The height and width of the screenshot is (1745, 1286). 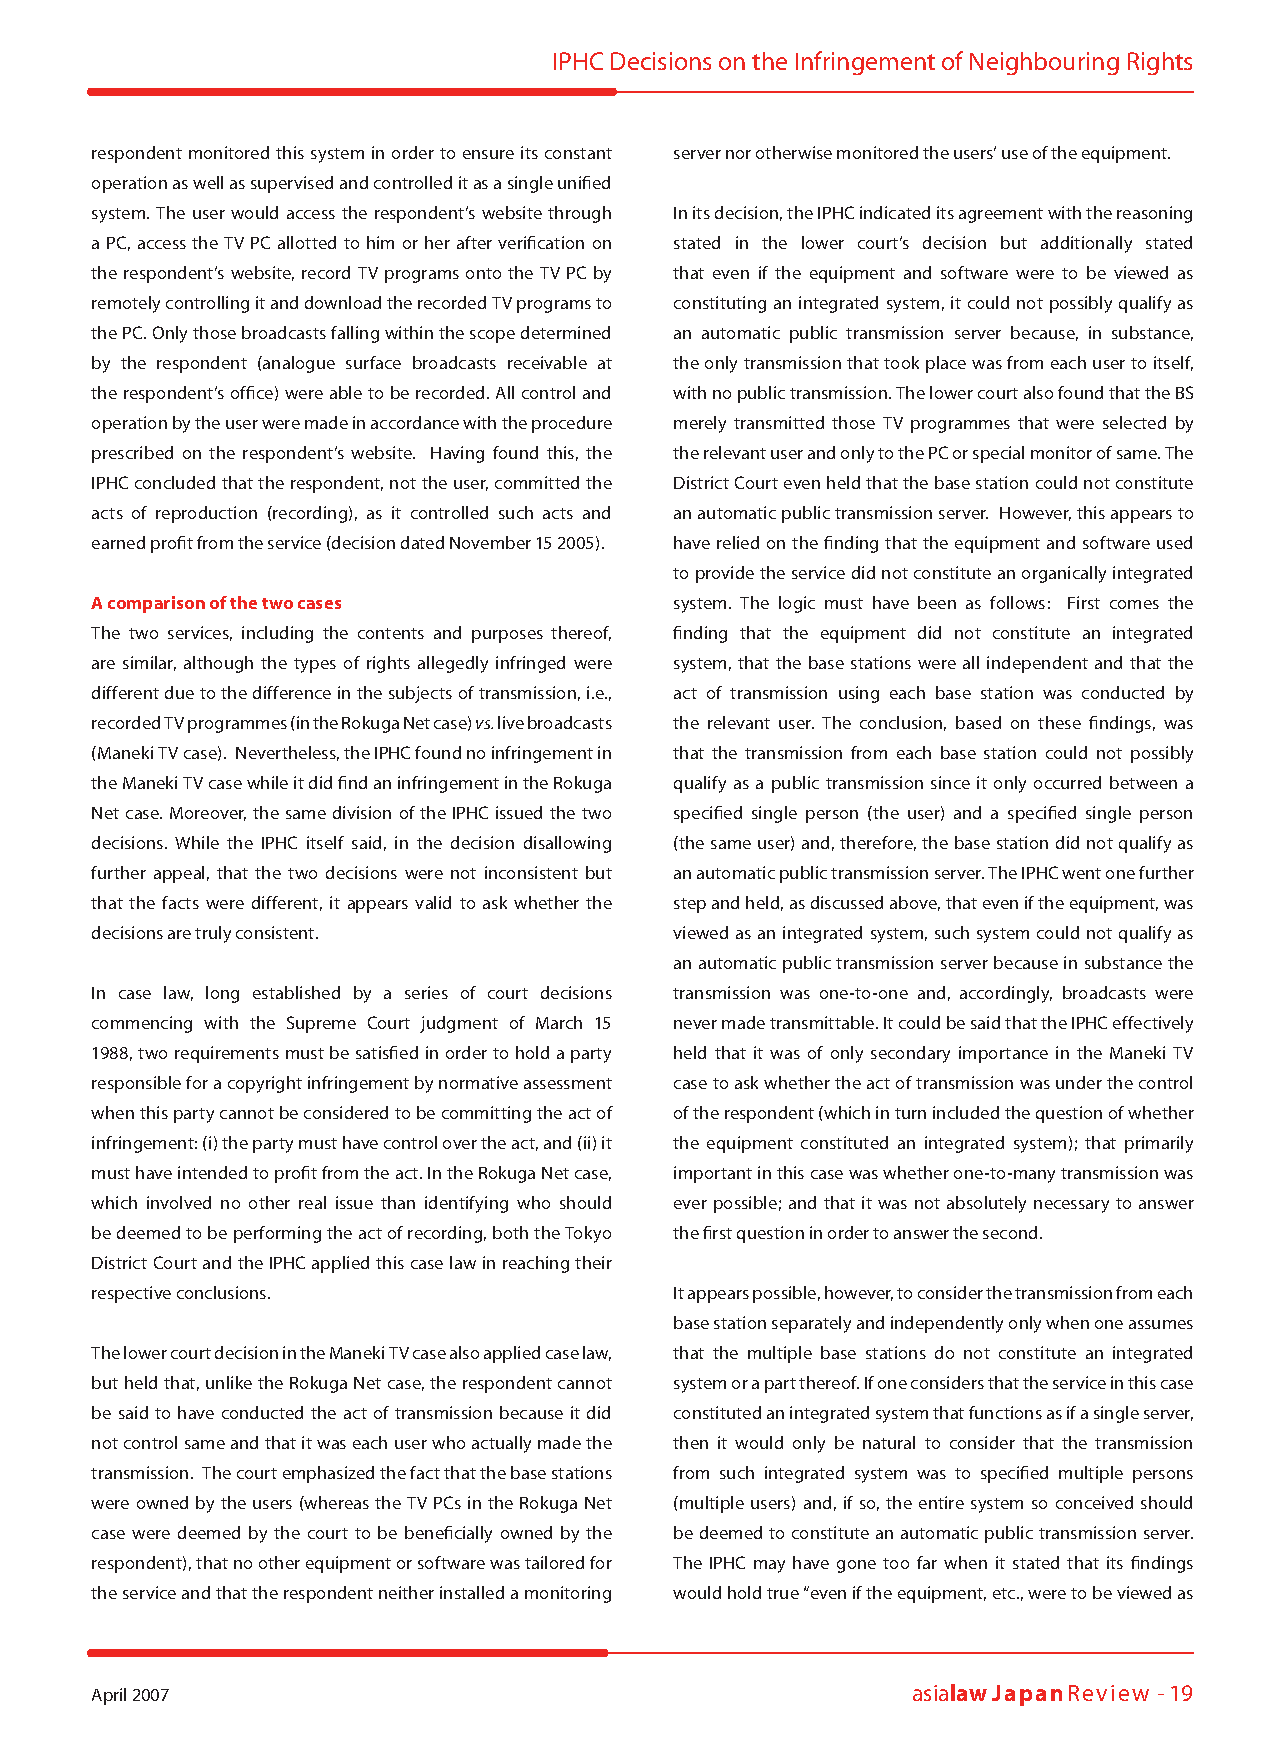 What do you see at coordinates (578, 153) in the screenshot?
I see `constant` at bounding box center [578, 153].
